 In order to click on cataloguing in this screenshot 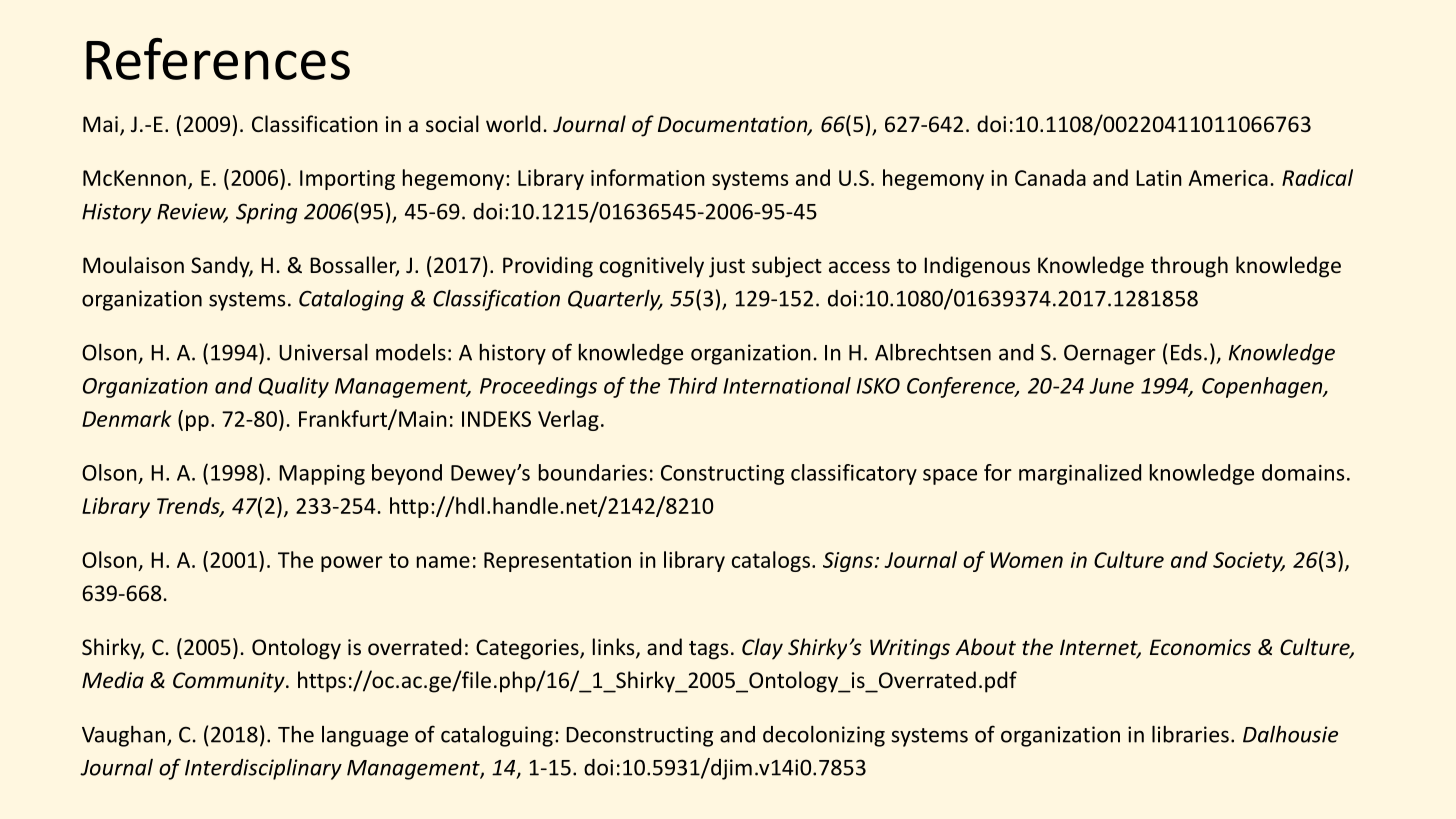, I will do `click(497, 736)`.
